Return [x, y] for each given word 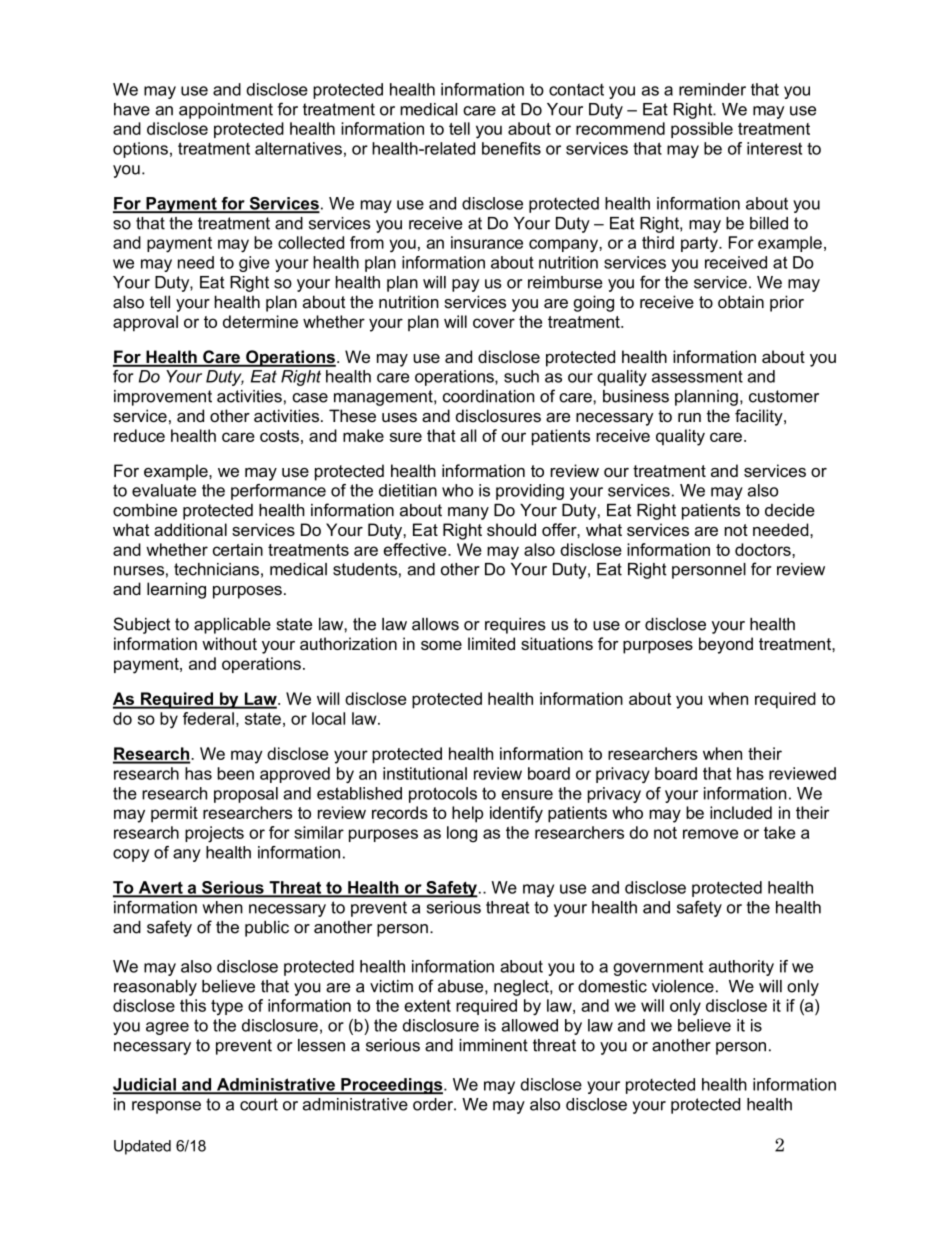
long [462, 834]
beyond [726, 645]
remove [710, 834]
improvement [163, 398]
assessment [697, 376]
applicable [232, 626]
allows [435, 624]
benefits [511, 148]
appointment [226, 111]
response [166, 1107]
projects [214, 834]
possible [702, 130]
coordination [488, 396]
